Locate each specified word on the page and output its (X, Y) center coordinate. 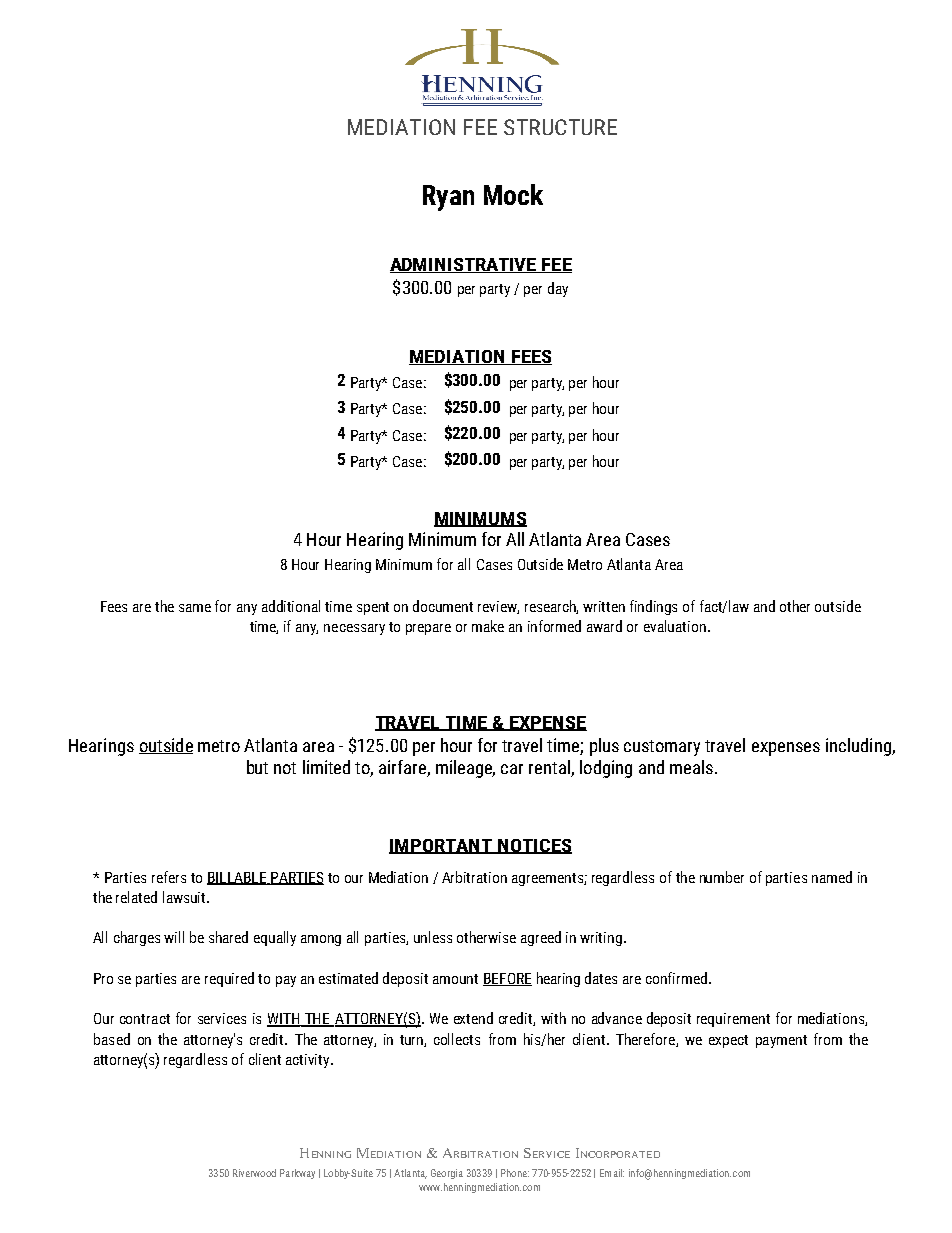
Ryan (448, 198)
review (498, 607)
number (722, 877)
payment (781, 1041)
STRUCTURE (560, 127)
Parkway (297, 1174)
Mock (513, 194)
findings (653, 607)
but (257, 767)
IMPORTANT (442, 846)
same (195, 608)
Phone (515, 1173)
